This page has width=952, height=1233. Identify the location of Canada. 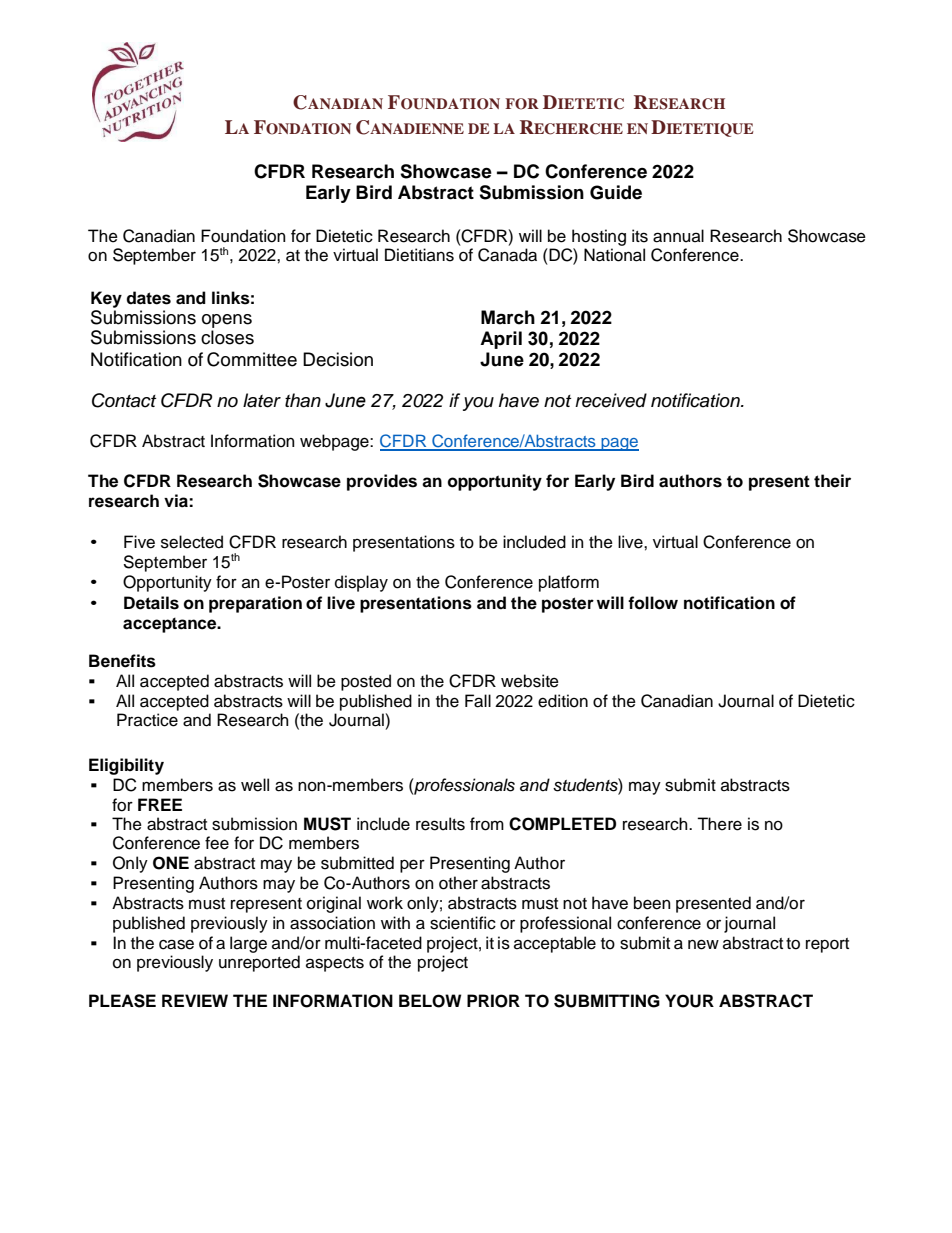
(507, 255).
